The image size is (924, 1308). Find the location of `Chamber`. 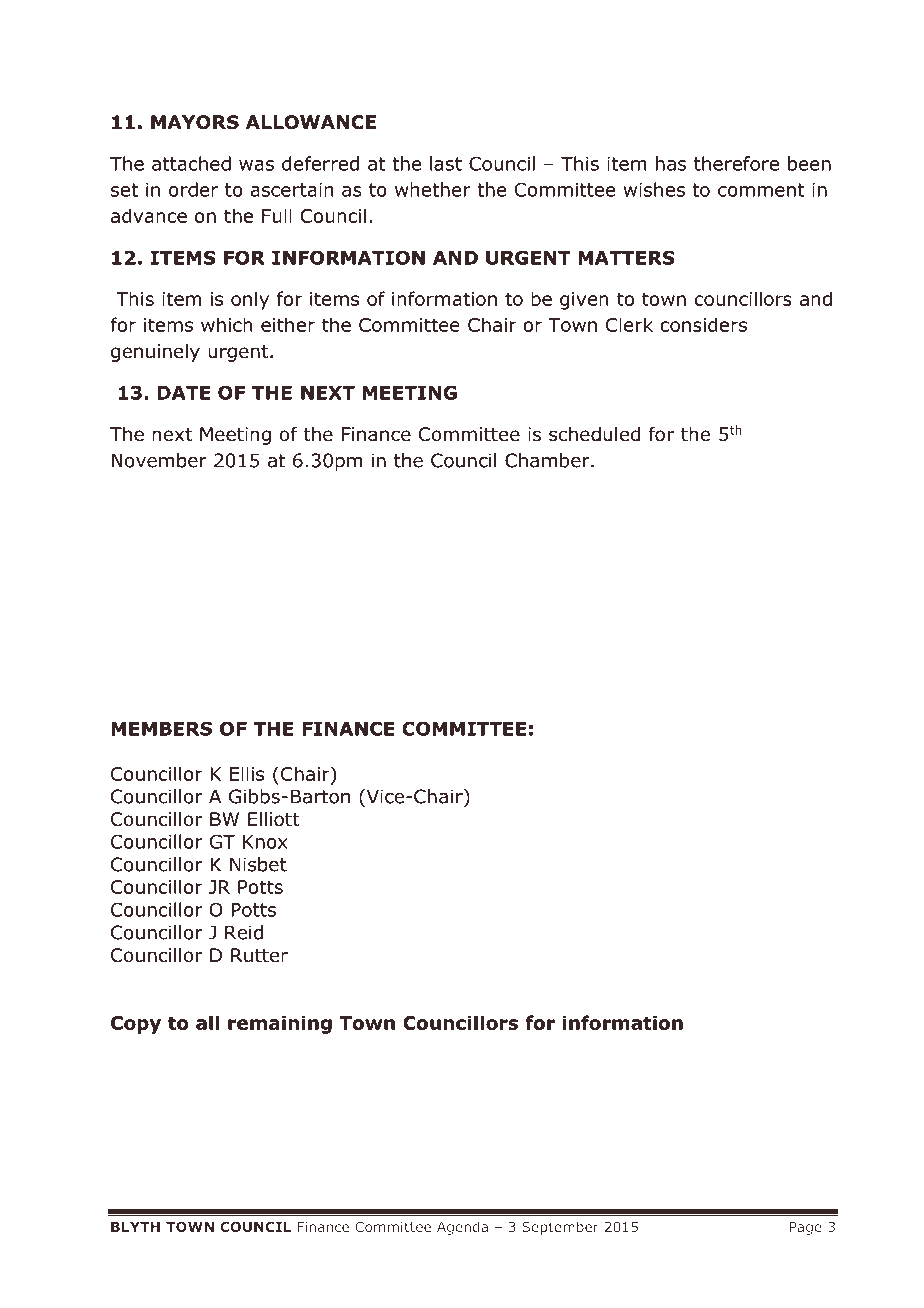

Chamber is located at coordinates (548, 460).
